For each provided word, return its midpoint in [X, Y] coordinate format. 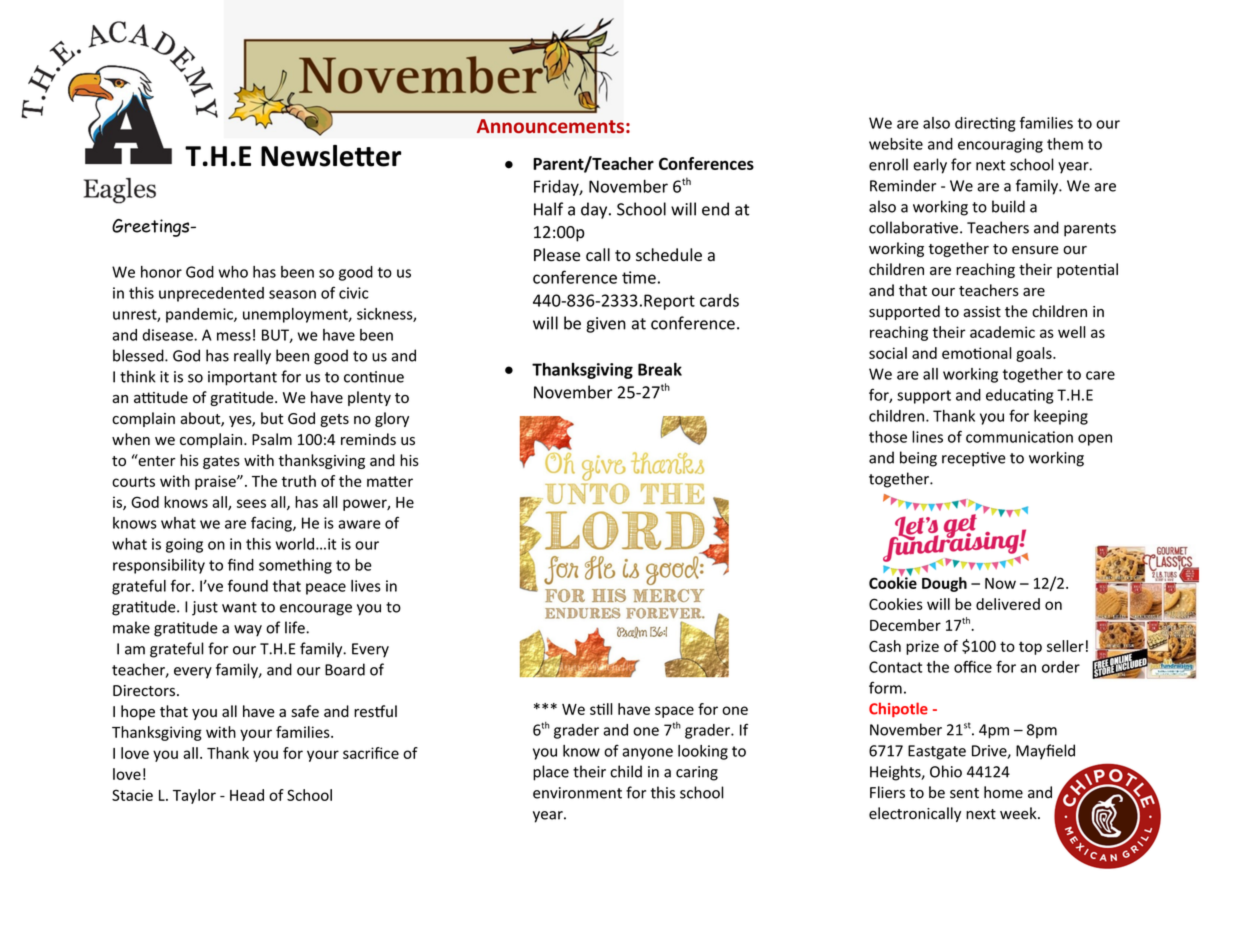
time [639, 277]
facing [272, 524]
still [601, 709]
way [248, 631]
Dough [944, 584]
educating [1020, 396]
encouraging [1000, 145]
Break [660, 369]
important [242, 378]
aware [359, 524]
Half [548, 209]
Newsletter [331, 156]
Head [247, 795]
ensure [1035, 250]
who [233, 272]
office [973, 666]
